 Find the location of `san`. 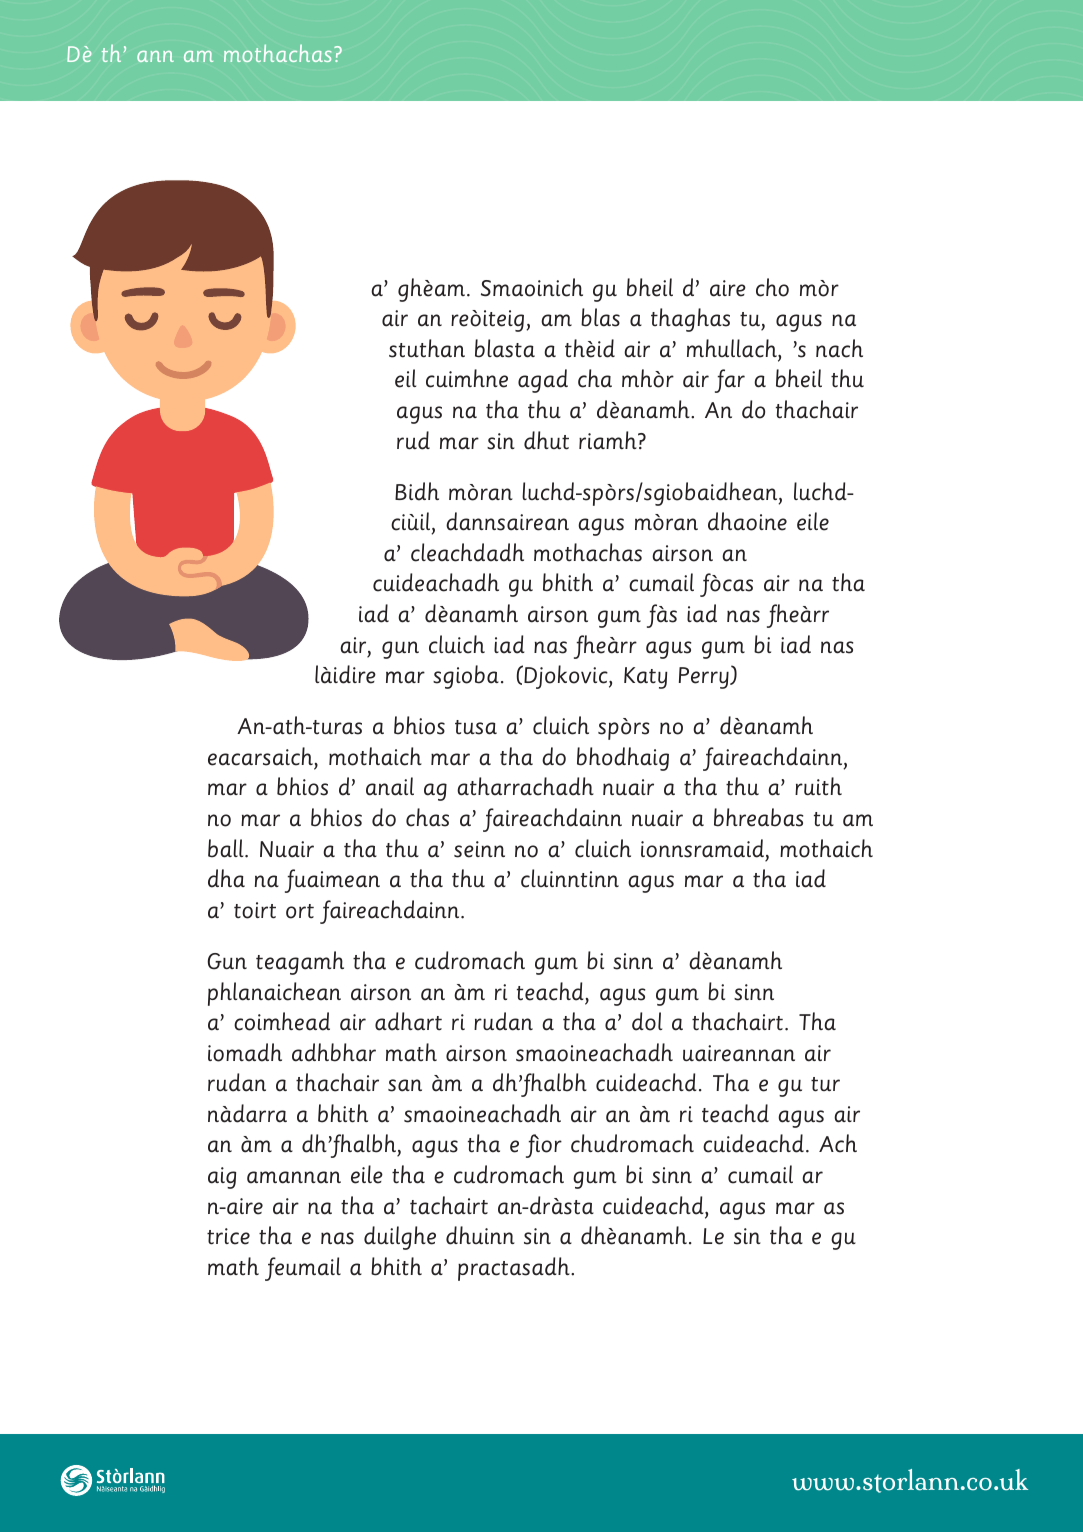

san is located at coordinates (405, 1085).
